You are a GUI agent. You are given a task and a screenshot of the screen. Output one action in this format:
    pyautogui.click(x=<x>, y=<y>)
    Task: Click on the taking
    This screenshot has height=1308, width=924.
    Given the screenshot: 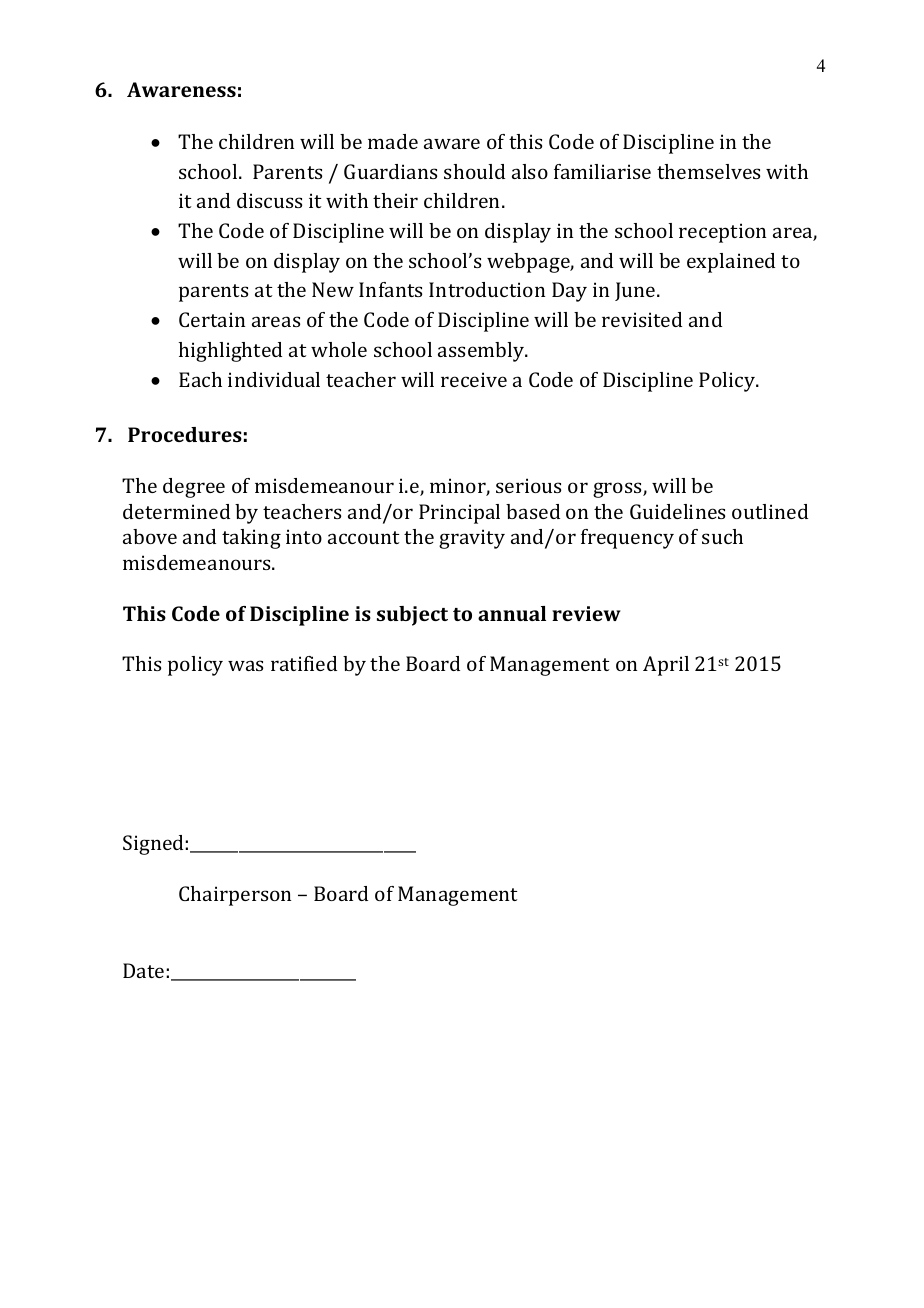 What is the action you would take?
    pyautogui.click(x=251, y=539)
